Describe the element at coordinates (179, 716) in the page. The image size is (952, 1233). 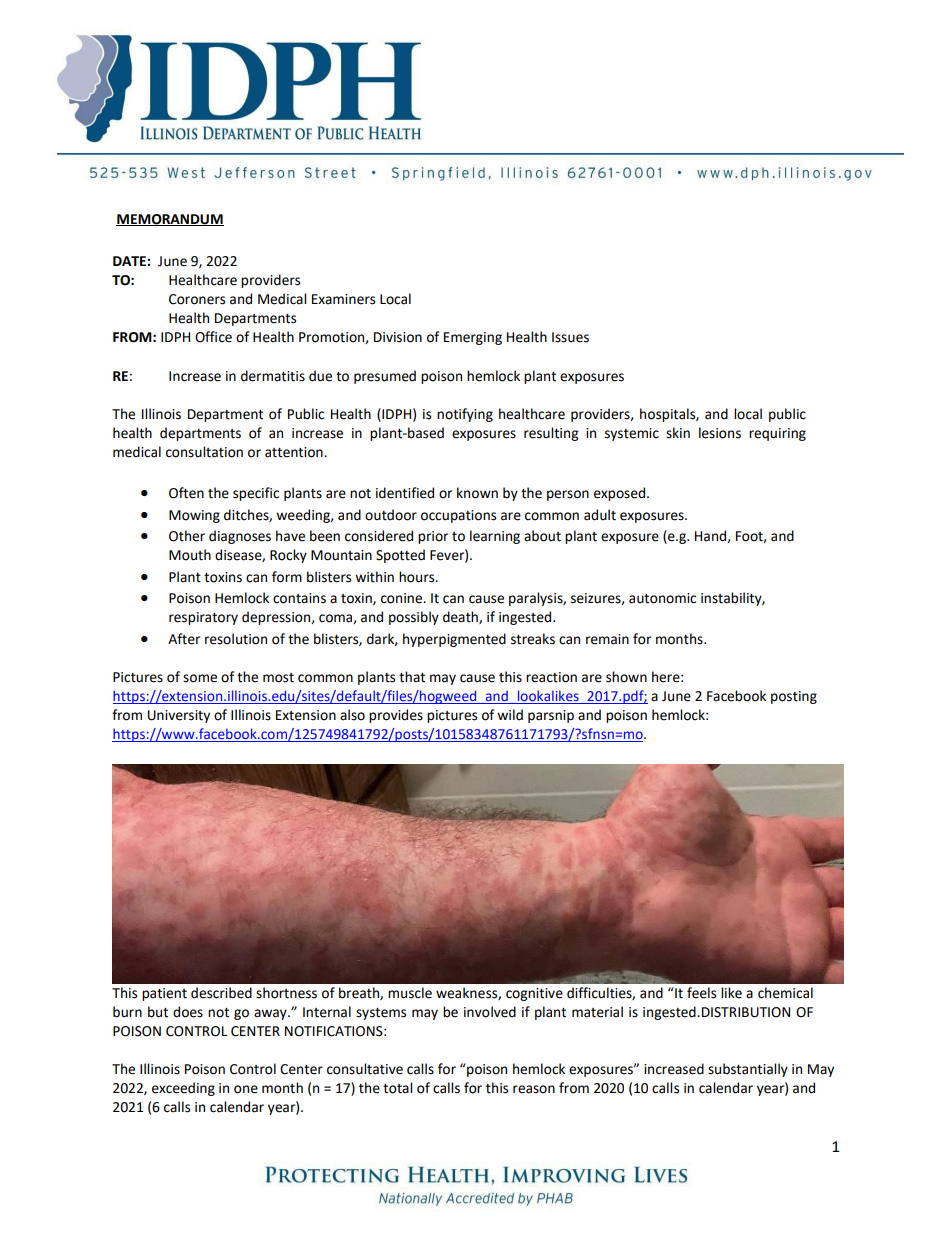
I see `University` at that location.
